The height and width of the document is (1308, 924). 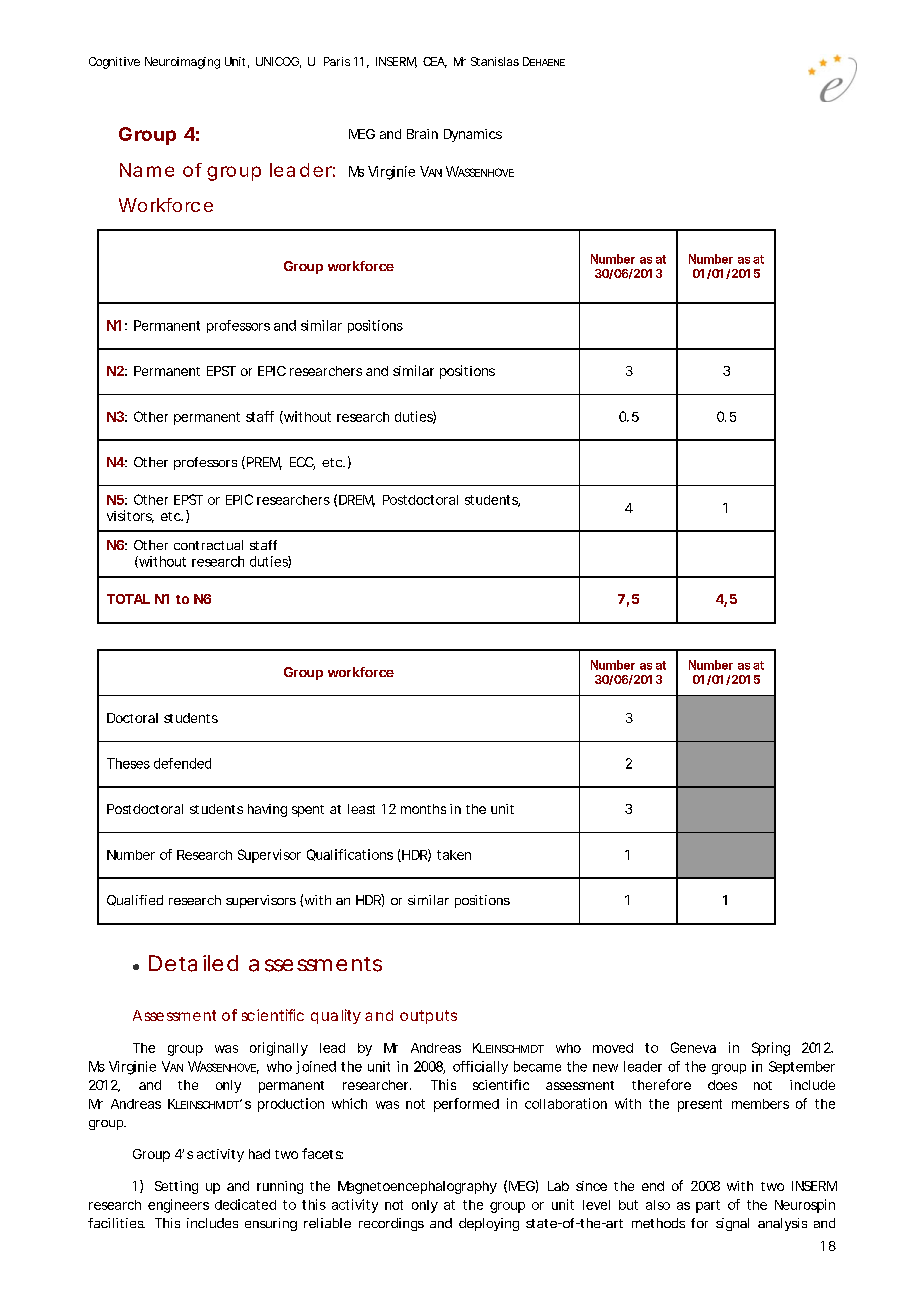 What do you see at coordinates (495, 61) in the document?
I see `Stanislas` at bounding box center [495, 61].
